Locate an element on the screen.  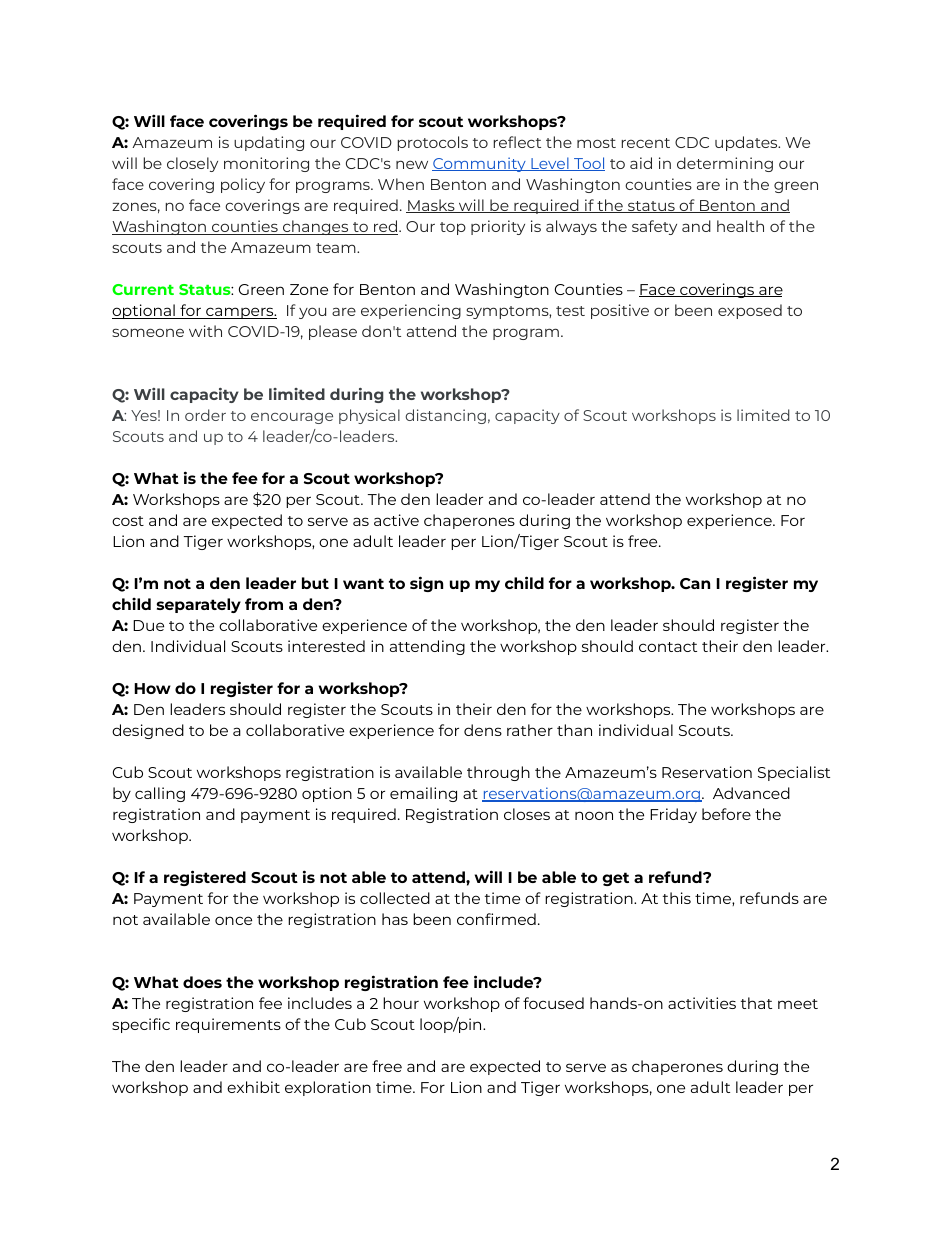
Community is located at coordinates (480, 164).
